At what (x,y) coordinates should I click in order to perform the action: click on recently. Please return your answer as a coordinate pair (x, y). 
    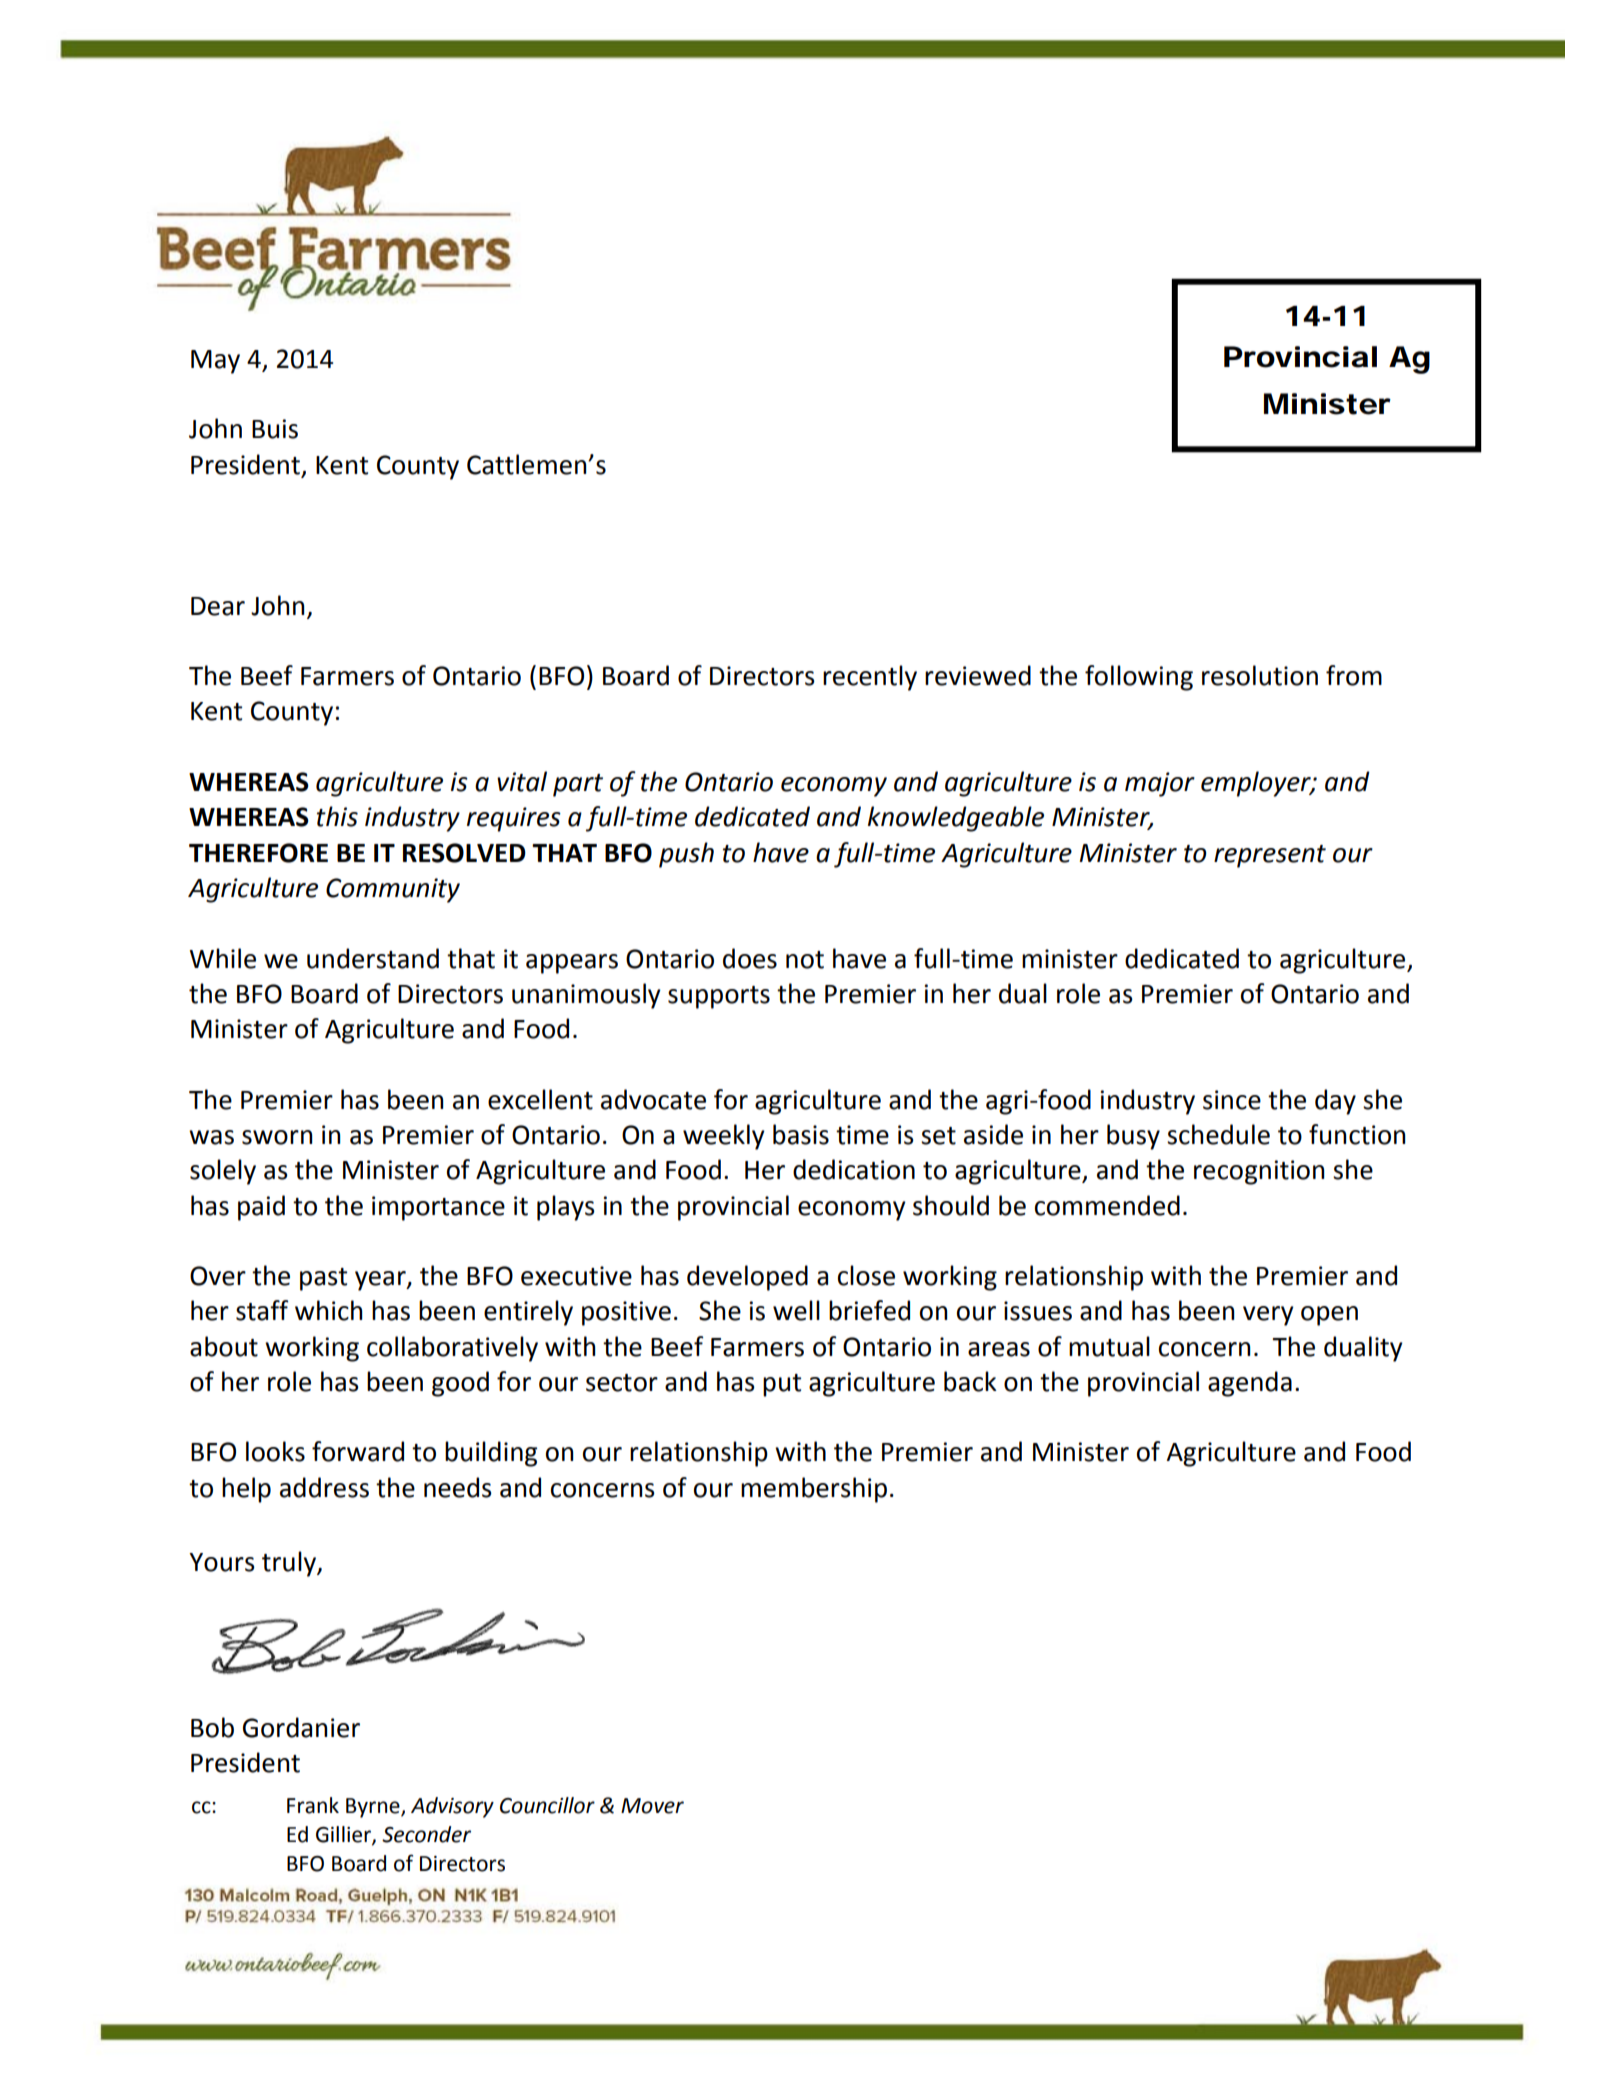
    Looking at the image, I should click on (870, 678).
